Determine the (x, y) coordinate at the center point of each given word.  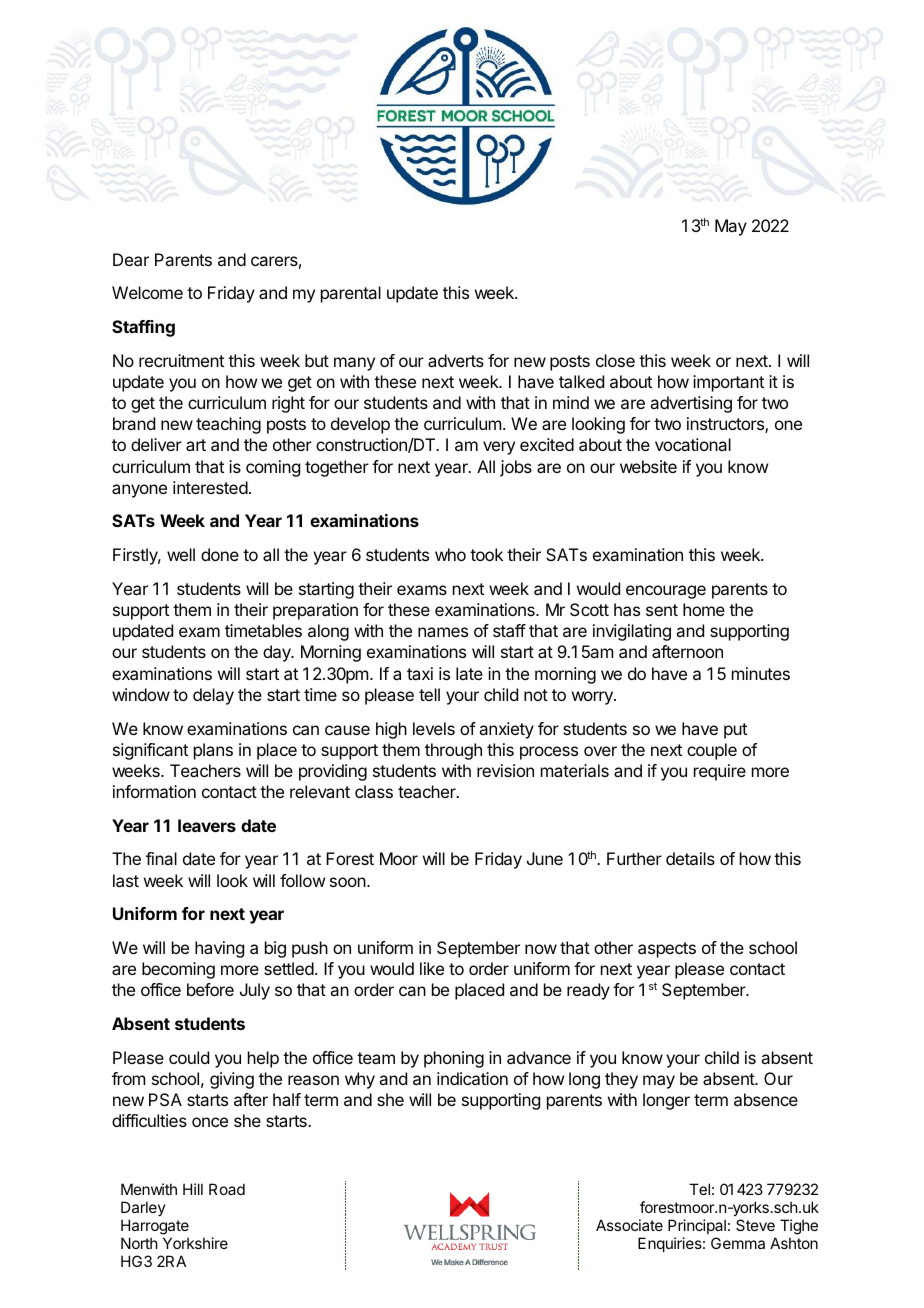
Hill (193, 1189)
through (453, 751)
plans (213, 751)
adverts (456, 360)
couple (712, 751)
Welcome (147, 292)
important (728, 383)
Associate (629, 1225)
